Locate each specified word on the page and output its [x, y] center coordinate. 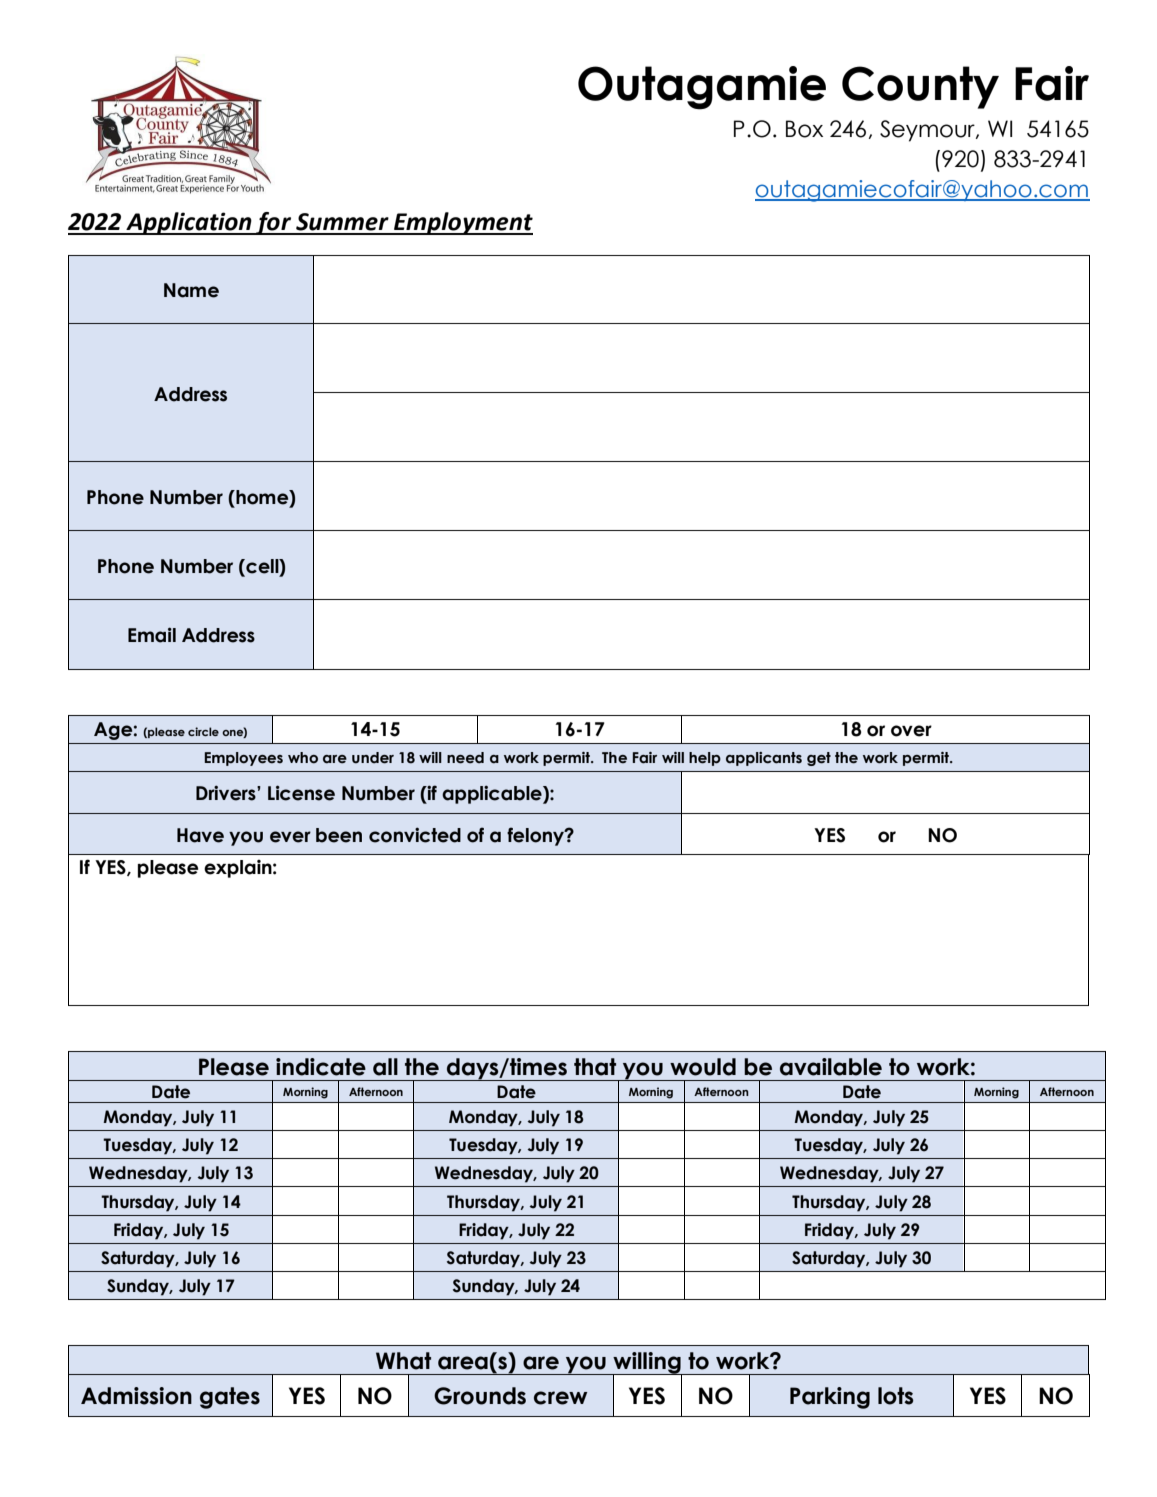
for [274, 223]
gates [230, 1398]
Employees [243, 759]
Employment [462, 223]
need [465, 758]
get [819, 759]
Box [804, 129]
